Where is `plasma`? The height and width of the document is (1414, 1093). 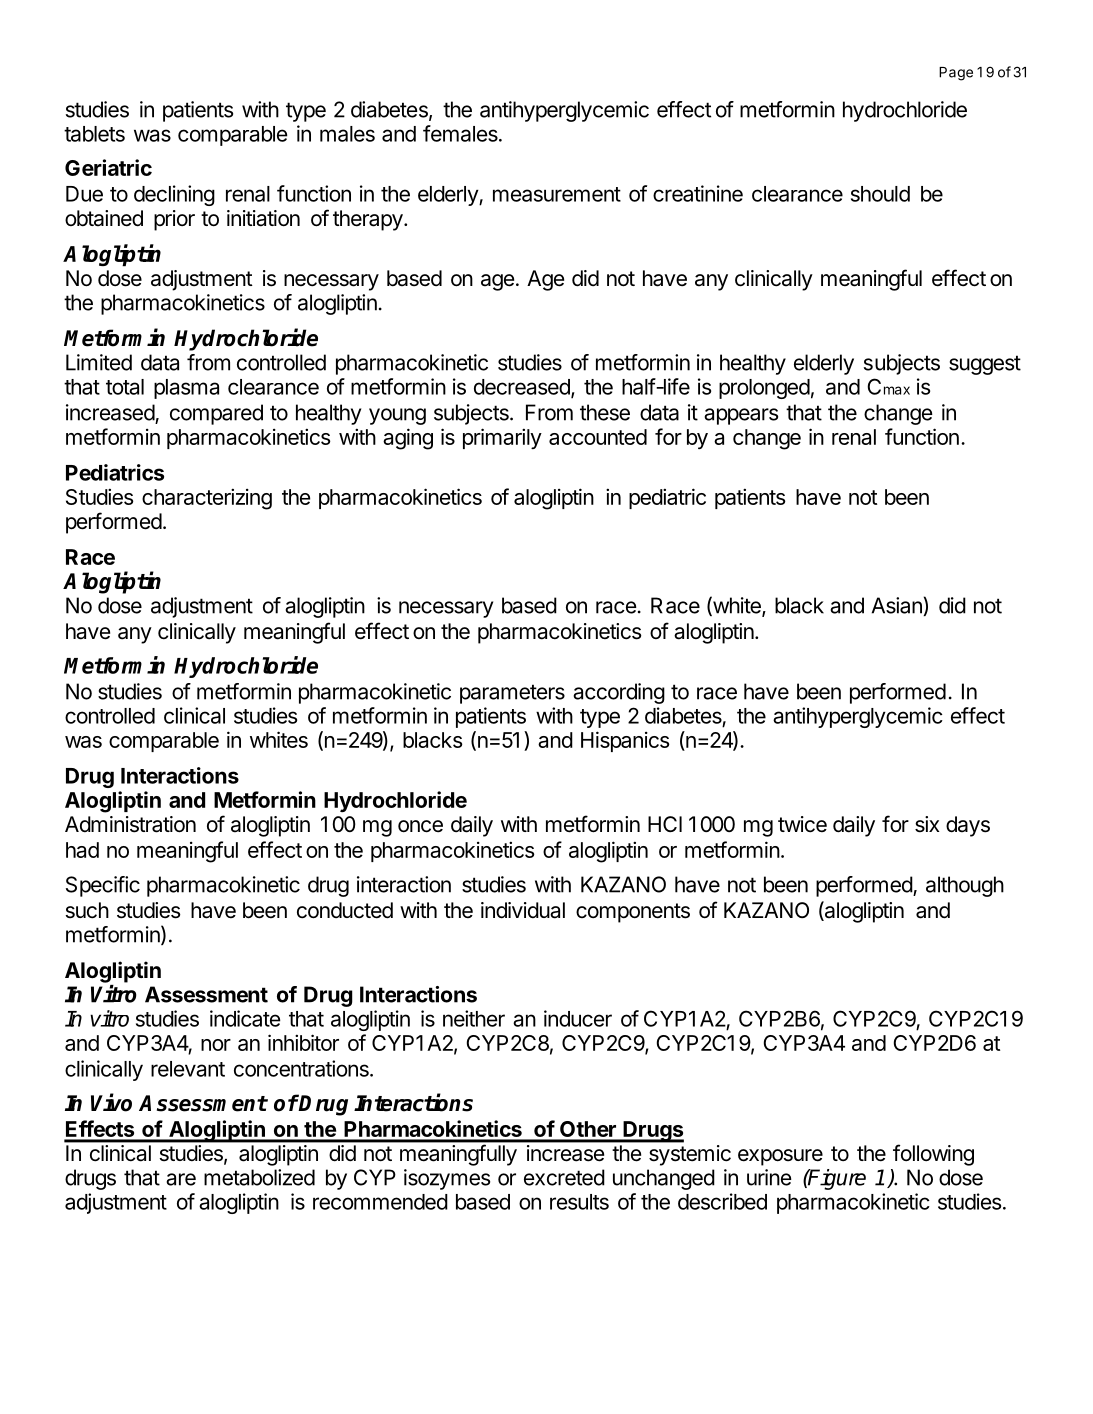 plasma is located at coordinates (186, 389).
